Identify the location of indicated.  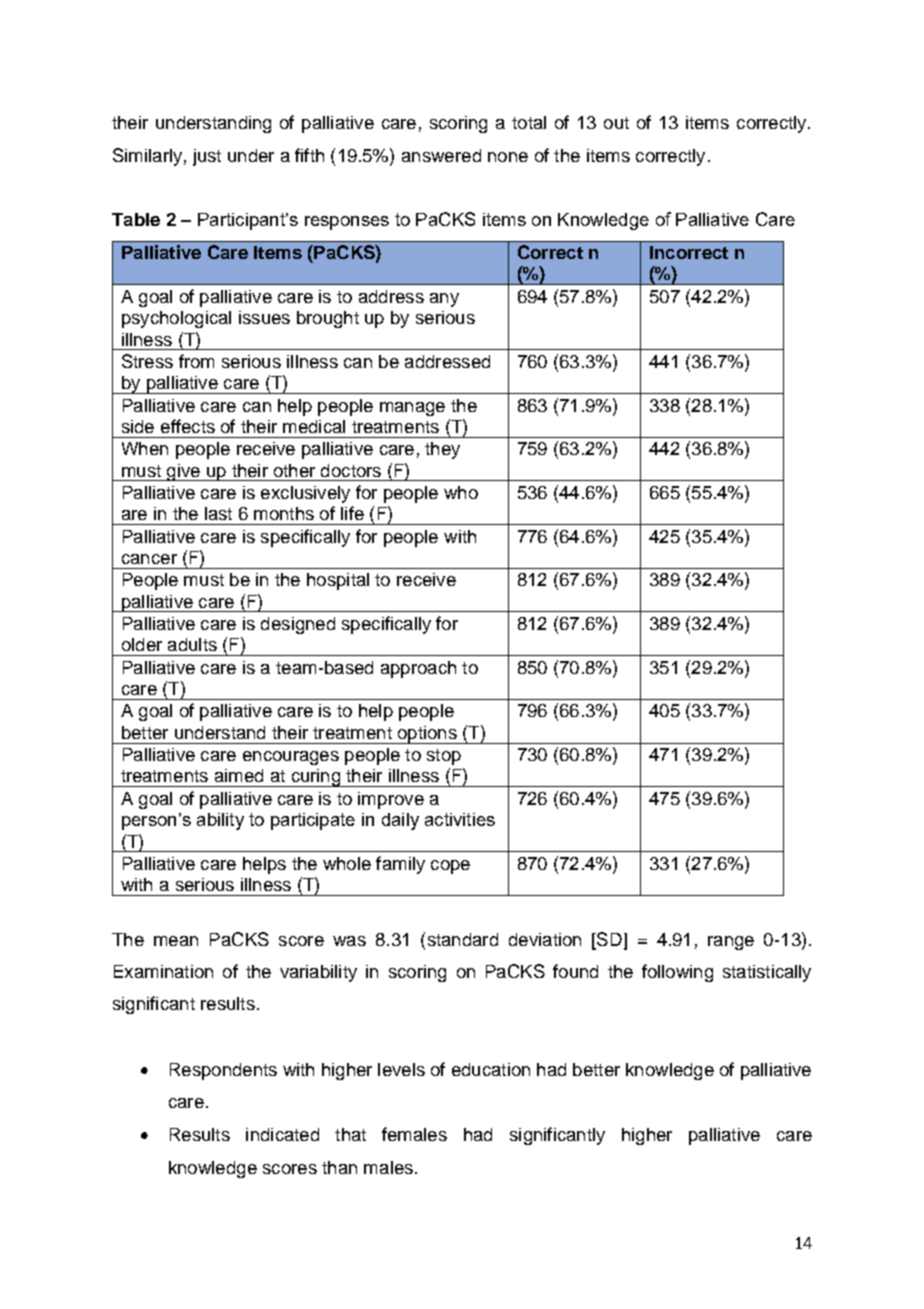
(282, 1134).
